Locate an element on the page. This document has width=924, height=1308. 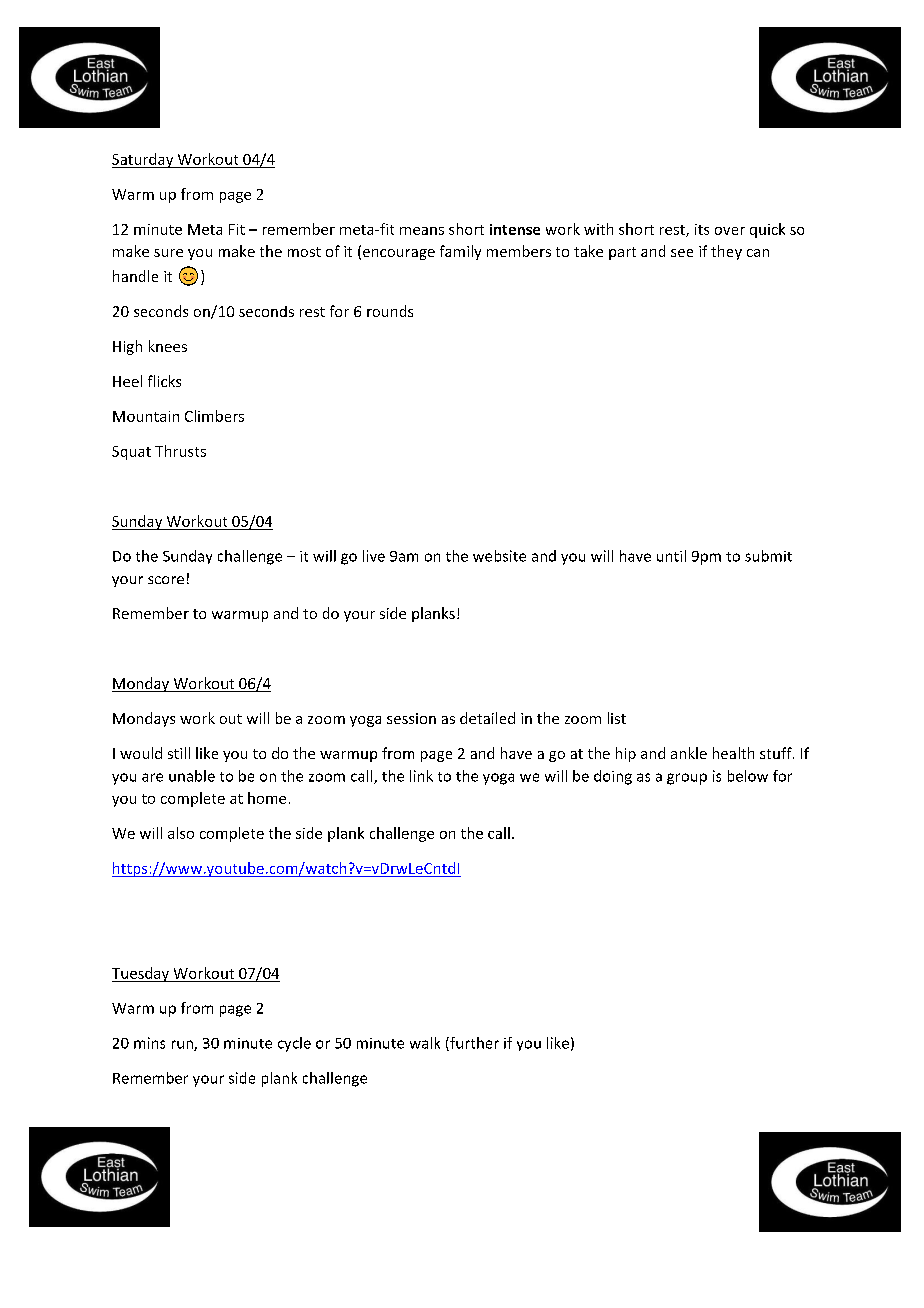
Saturday is located at coordinates (144, 160).
